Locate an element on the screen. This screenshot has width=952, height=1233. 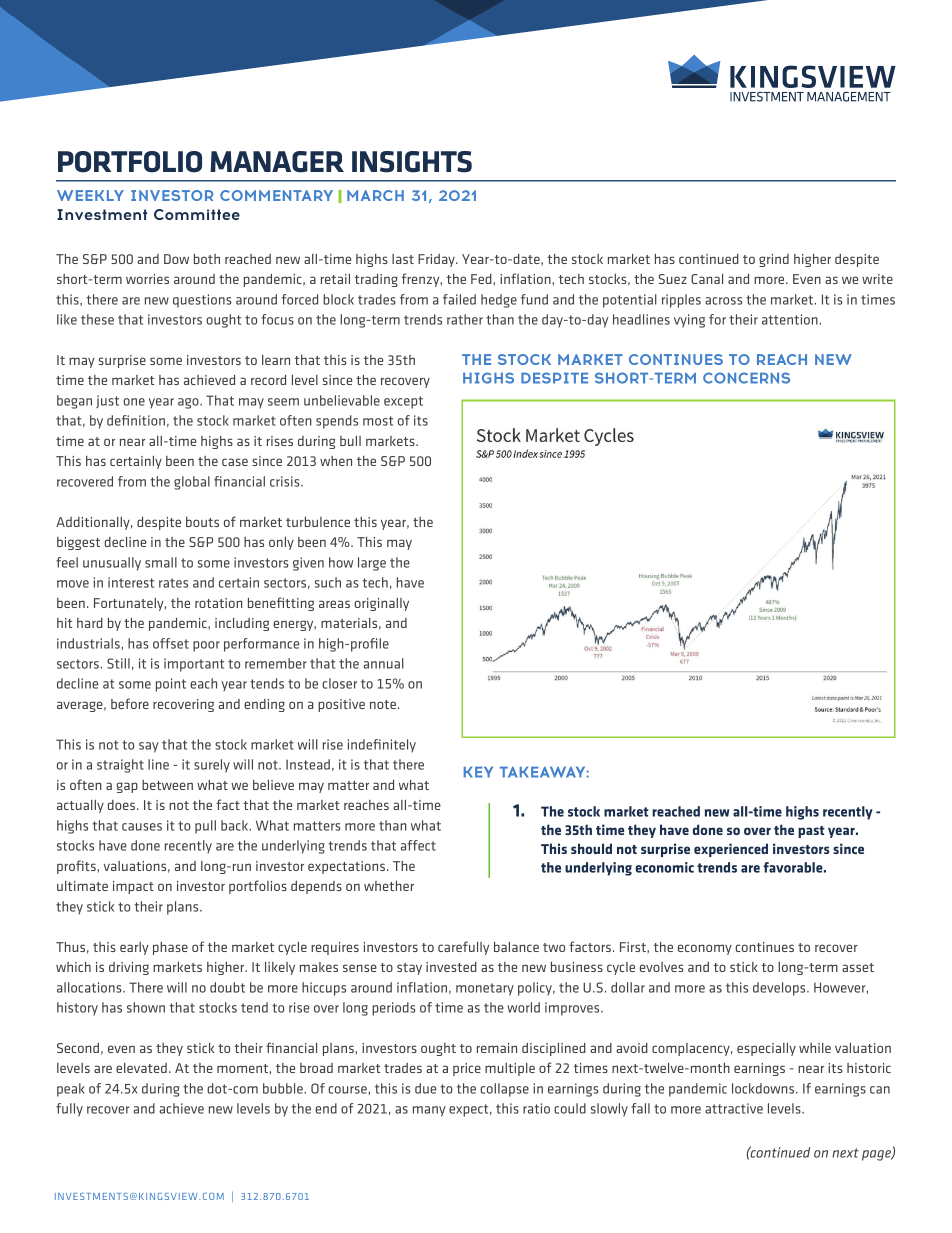
elevated is located at coordinates (141, 1068).
